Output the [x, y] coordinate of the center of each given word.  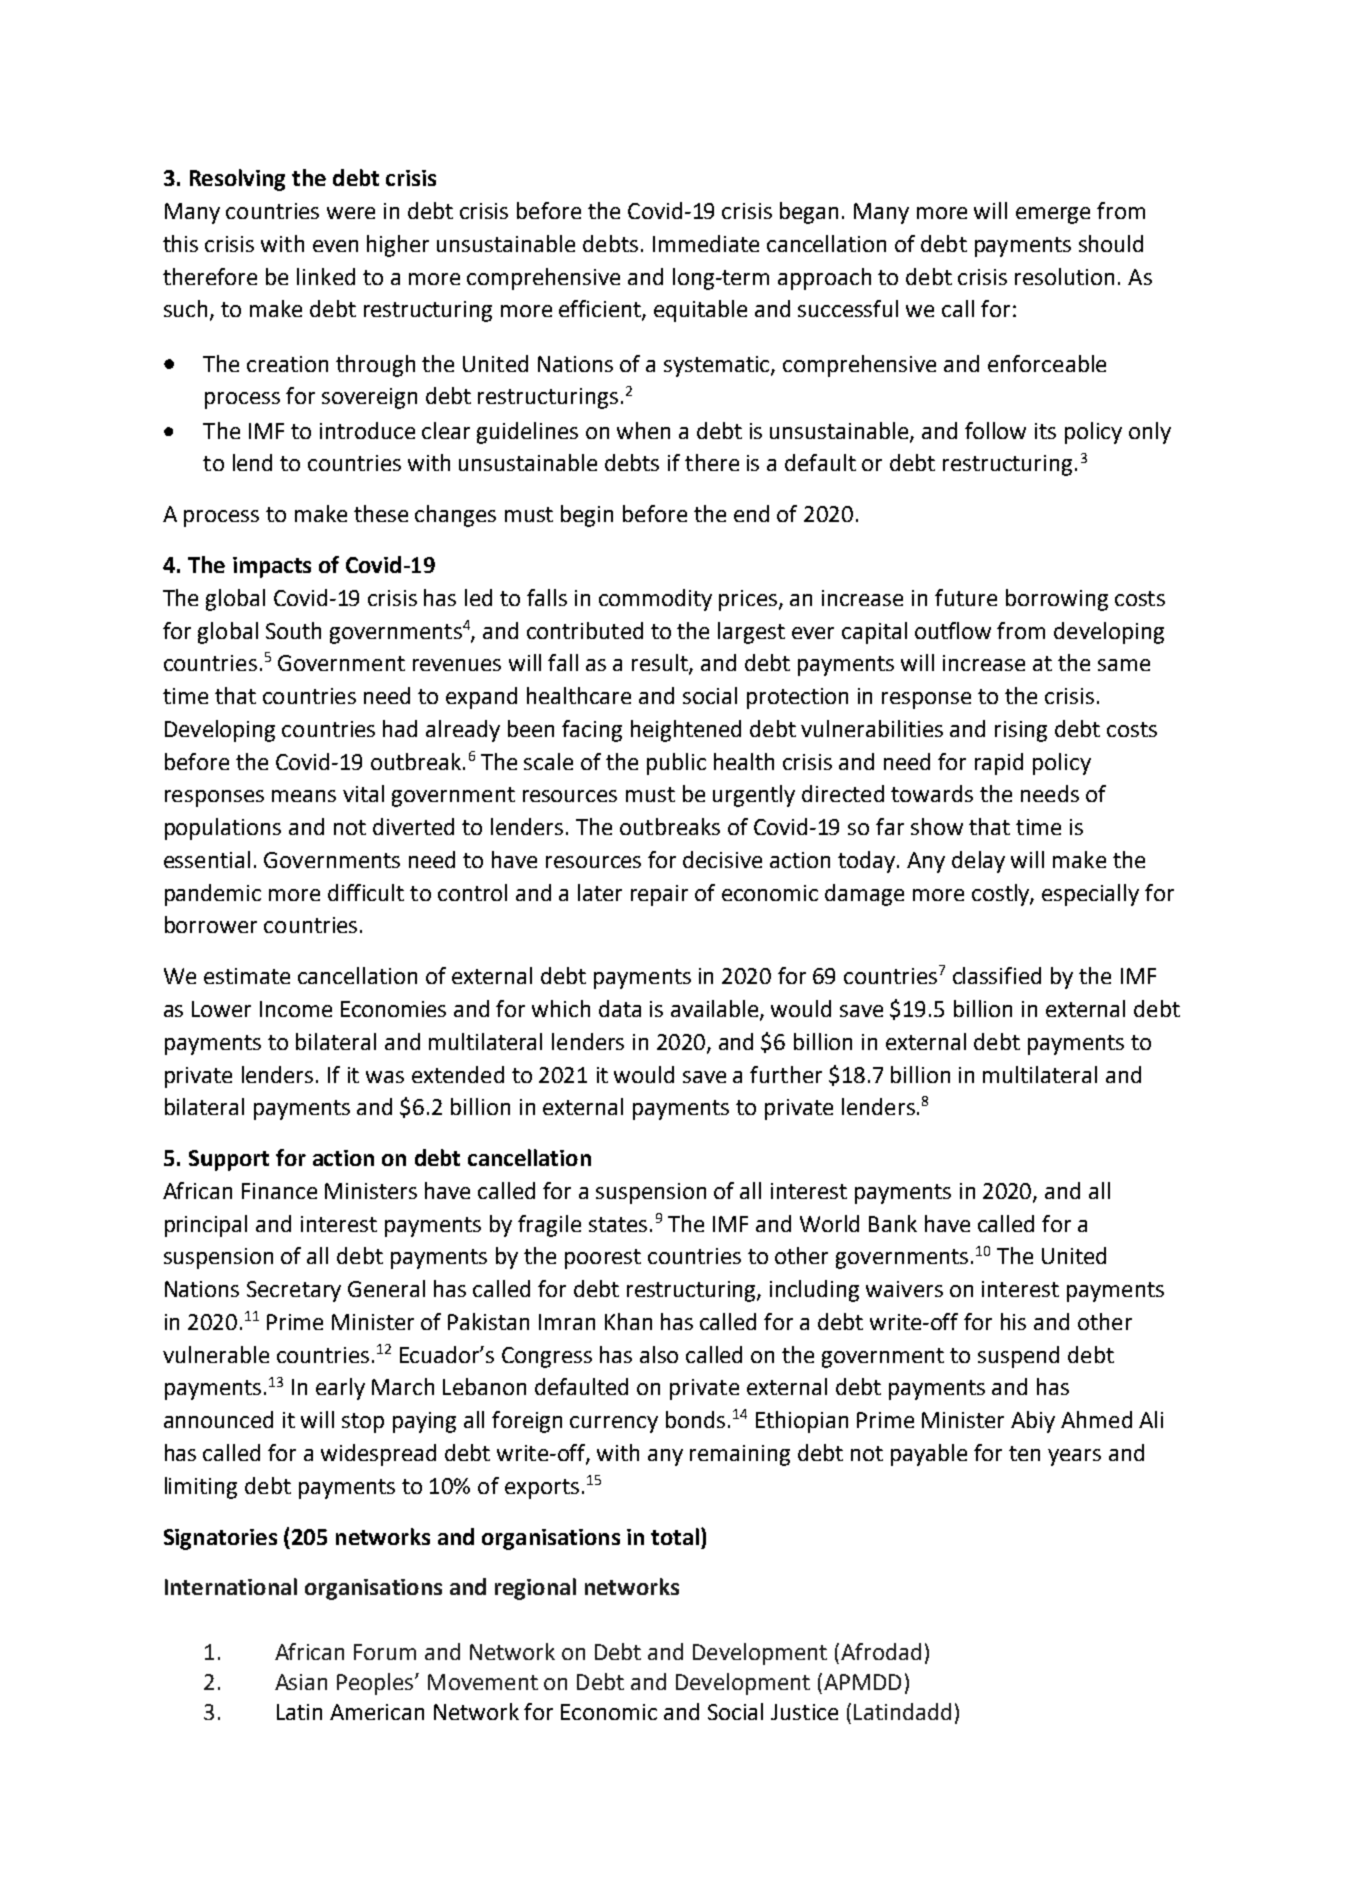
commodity [655, 600]
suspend [1018, 1357]
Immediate [706, 243]
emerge [1053, 215]
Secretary [294, 1291]
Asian [301, 1682]
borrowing [1057, 600]
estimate [247, 976]
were [351, 213]
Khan [628, 1321]
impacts [272, 567]
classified [997, 975]
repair [659, 895]
